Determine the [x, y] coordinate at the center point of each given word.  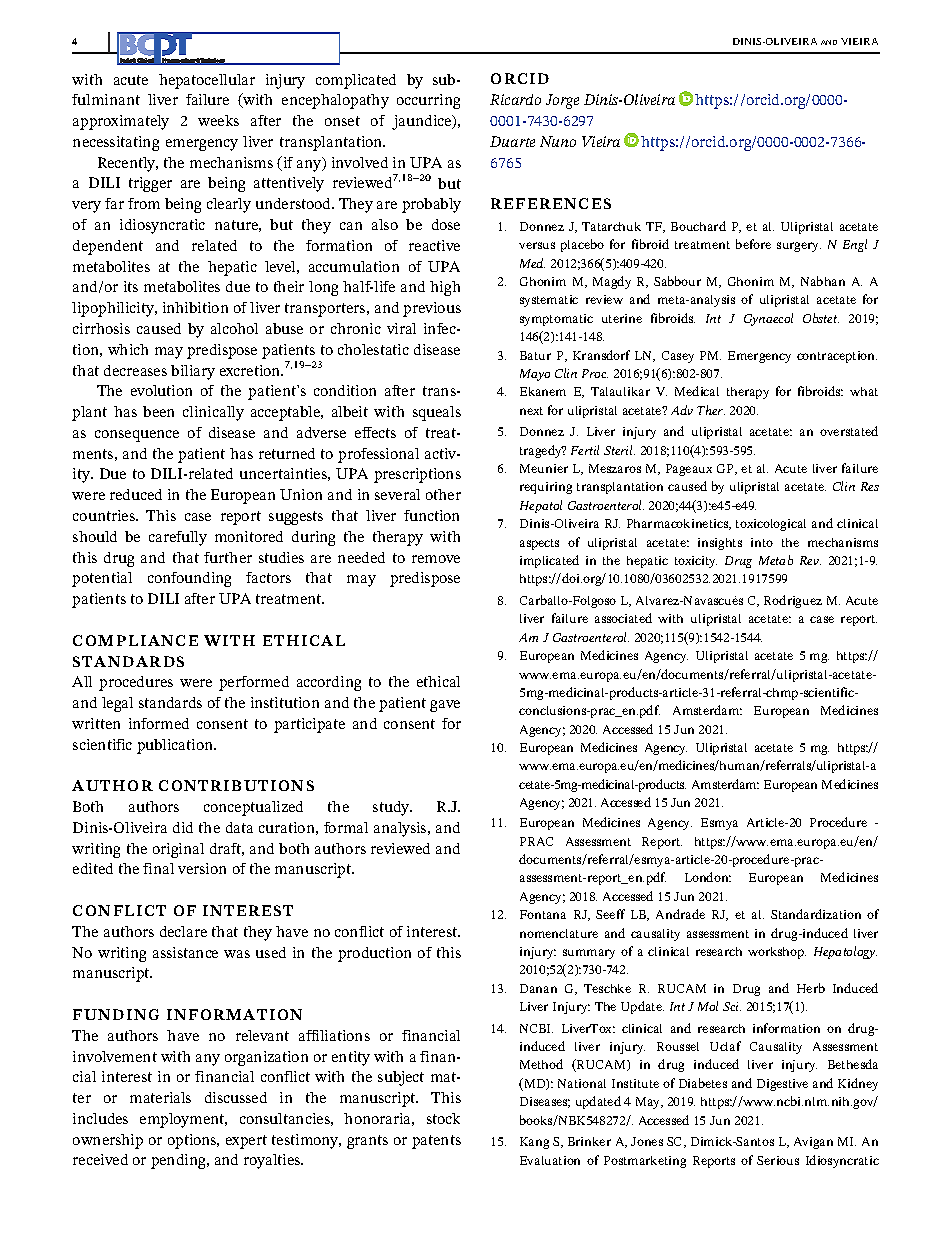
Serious [778, 1160]
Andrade [680, 914]
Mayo [535, 375]
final [158, 868]
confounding [189, 579]
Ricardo [515, 99]
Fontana [543, 914]
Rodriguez [793, 601]
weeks [218, 120]
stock [443, 1118]
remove [436, 559]
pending [179, 1161]
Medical [697, 391]
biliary [193, 372]
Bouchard [698, 226]
